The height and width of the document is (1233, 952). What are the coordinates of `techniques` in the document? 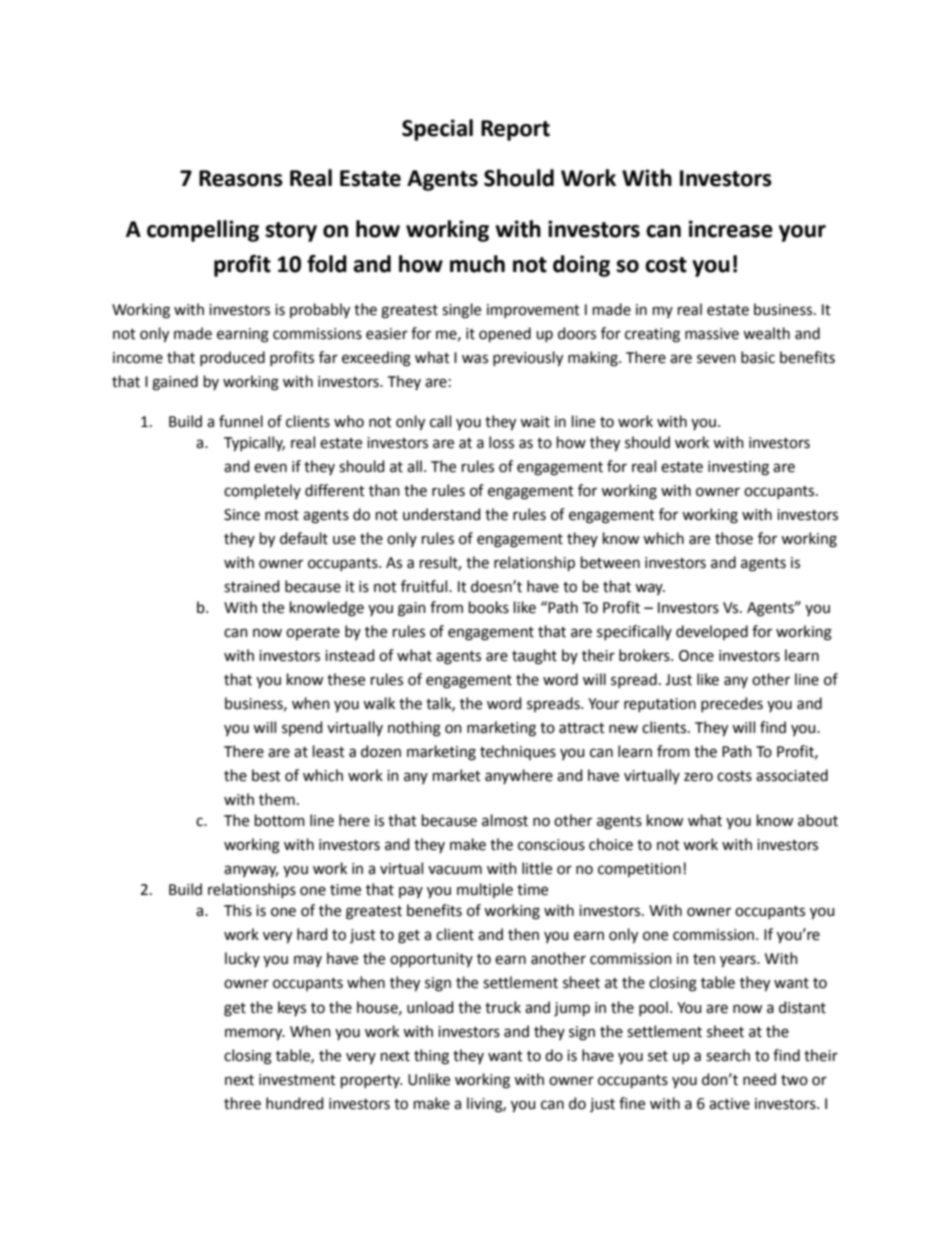 It's located at (518, 752).
